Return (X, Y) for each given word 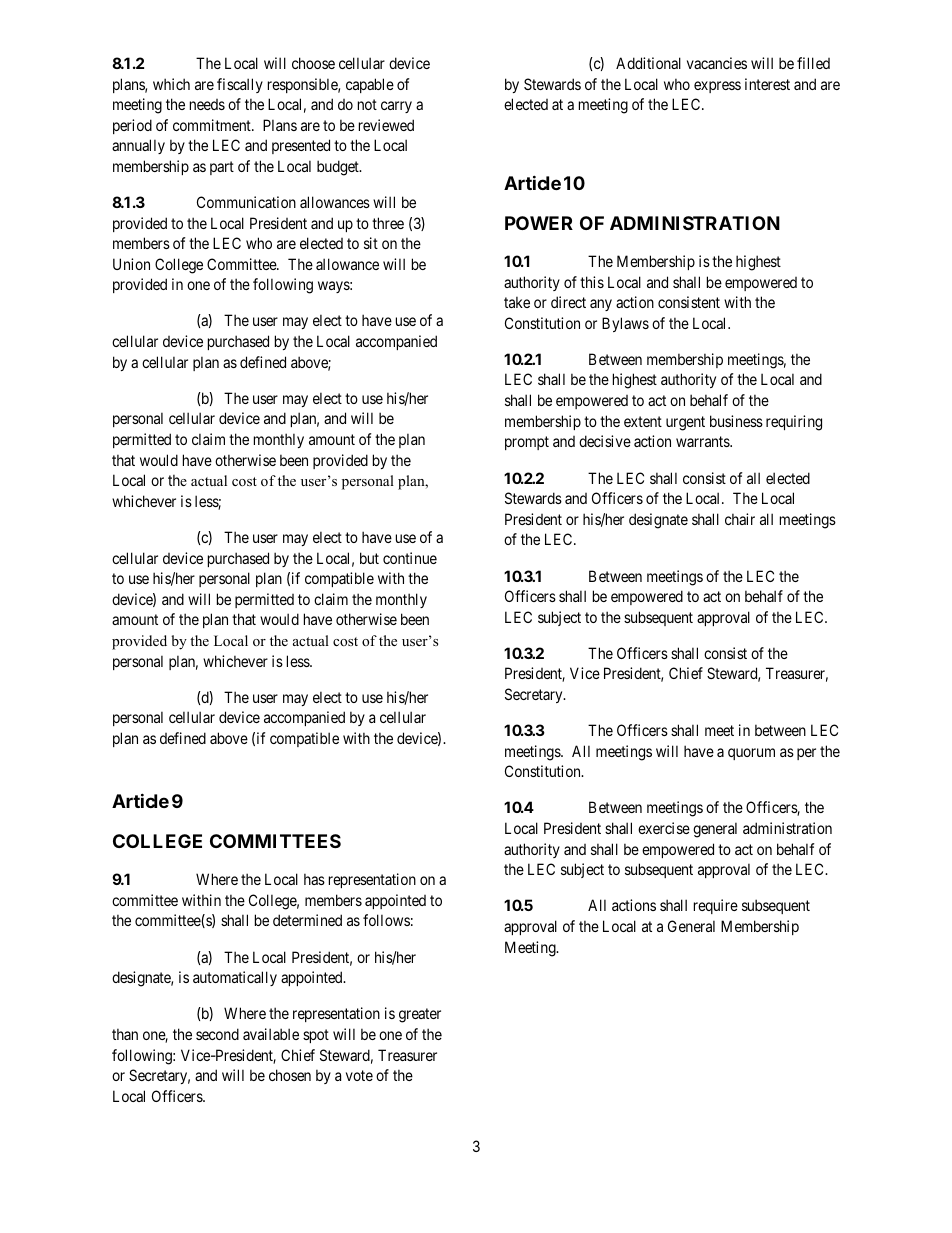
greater (420, 1015)
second (217, 1034)
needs (207, 104)
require (716, 906)
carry (396, 107)
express (717, 87)
